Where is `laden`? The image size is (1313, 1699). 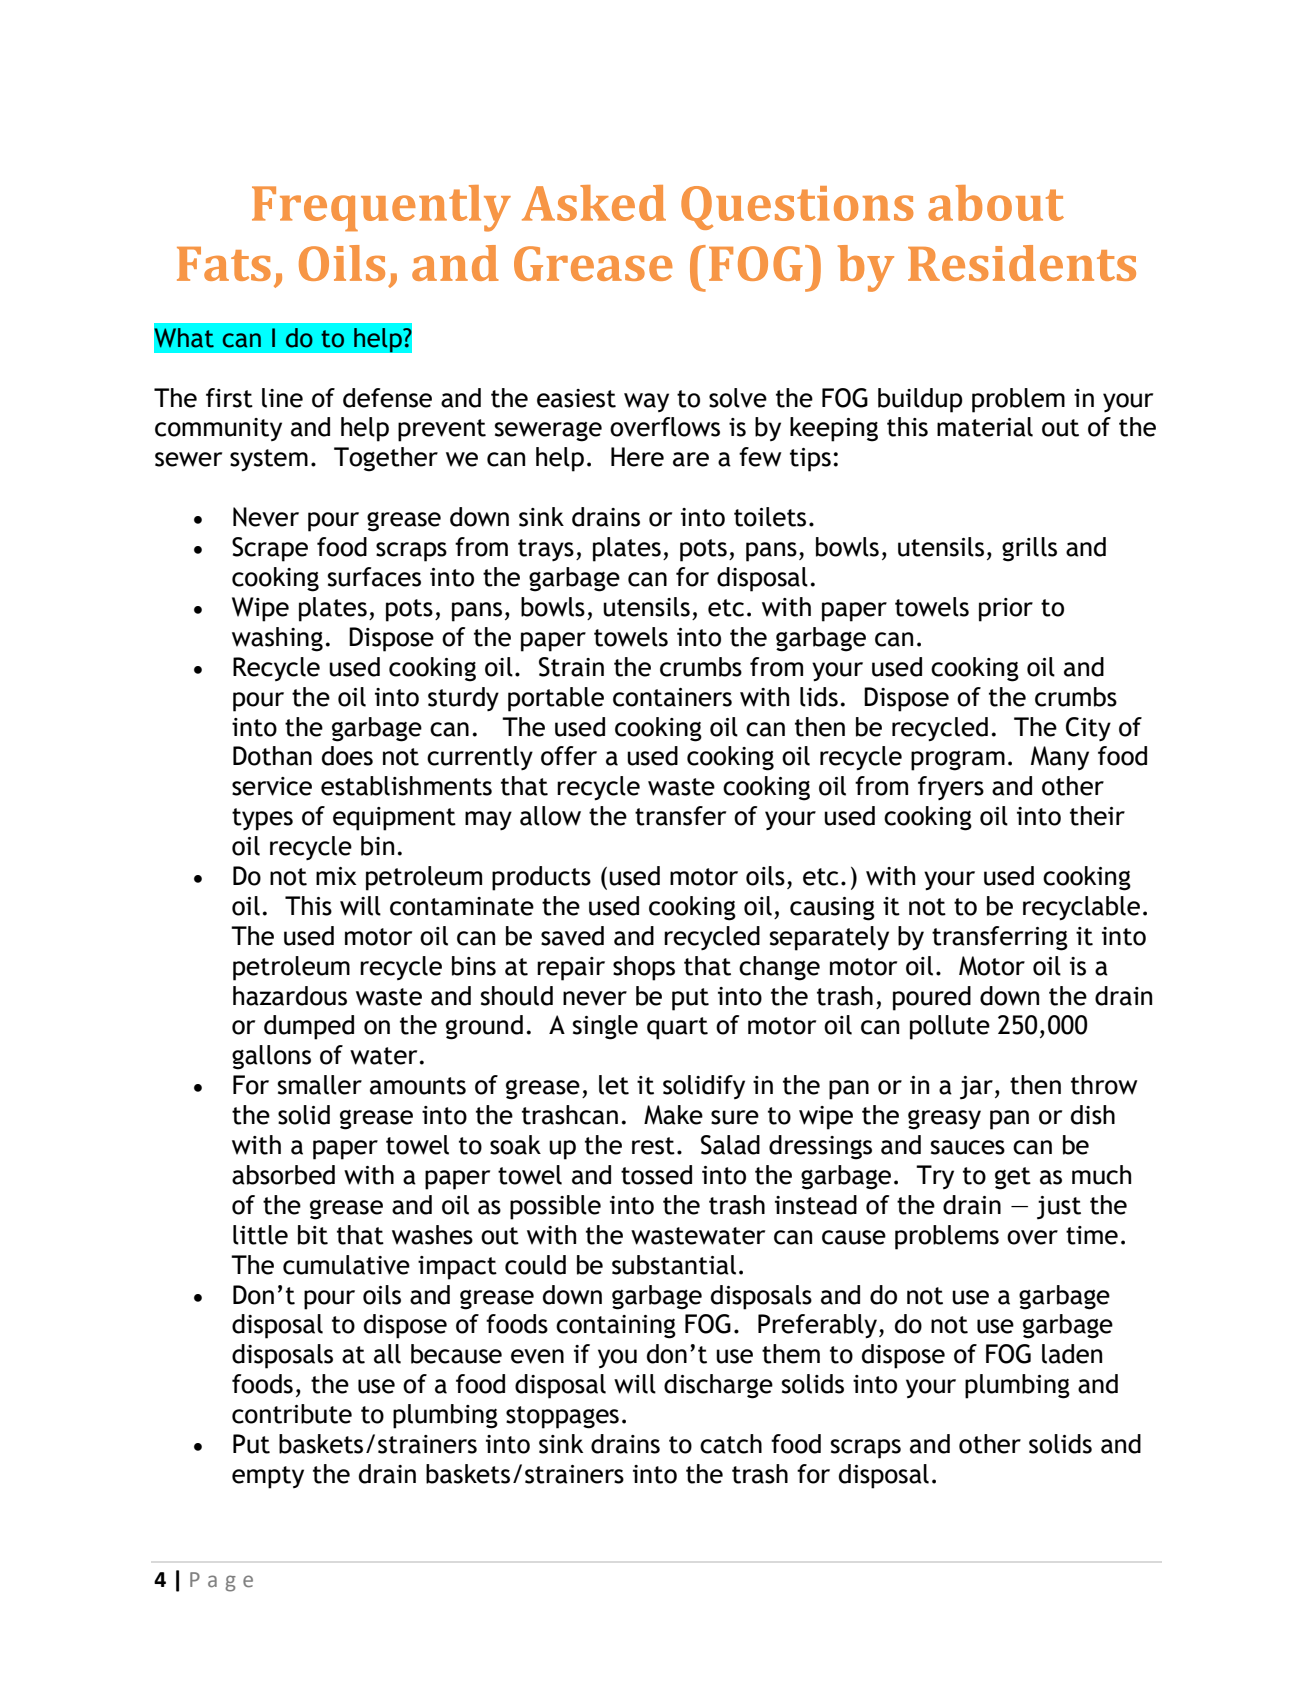
laden is located at coordinates (1072, 1354).
